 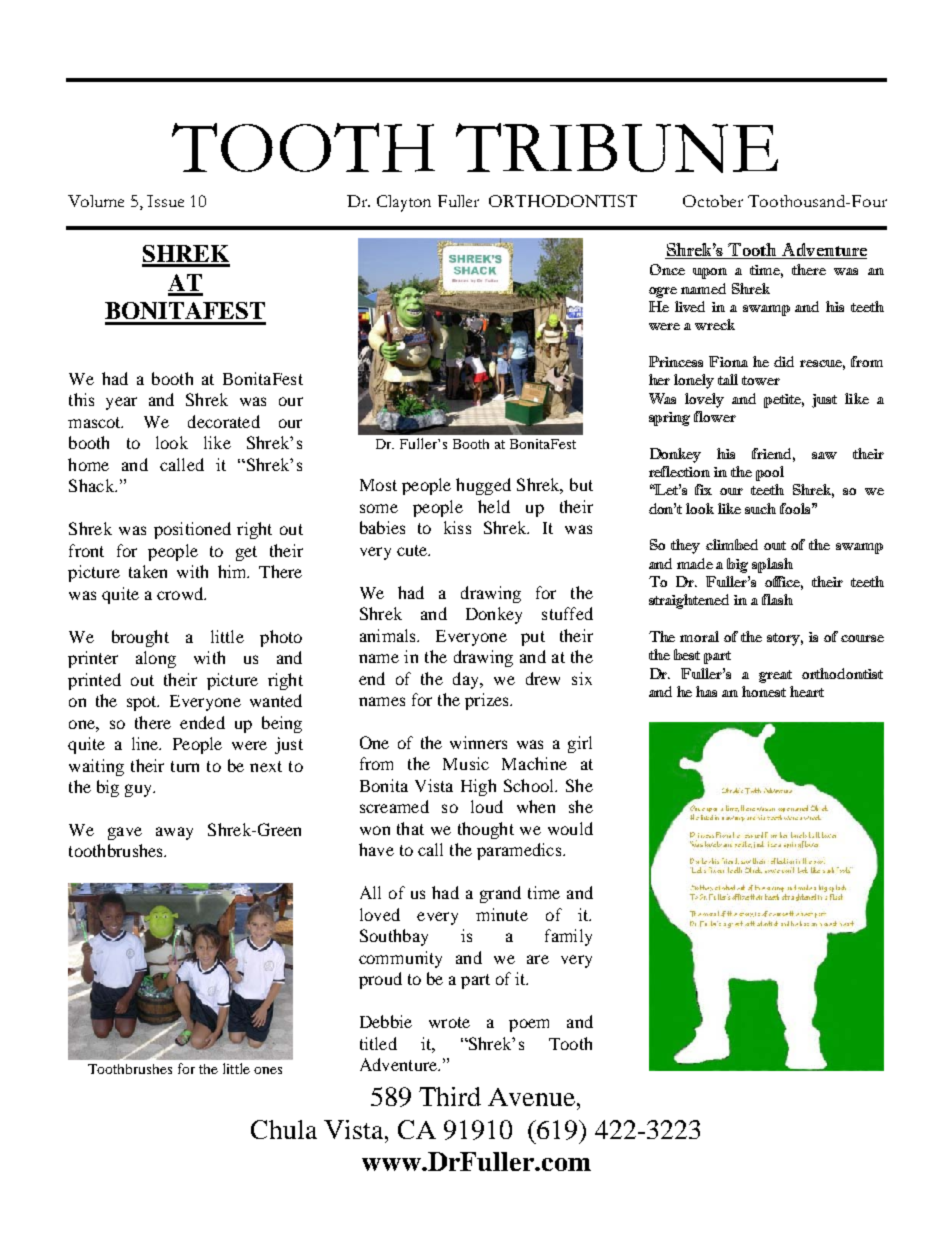 I want to click on hugged, so click(x=483, y=486).
